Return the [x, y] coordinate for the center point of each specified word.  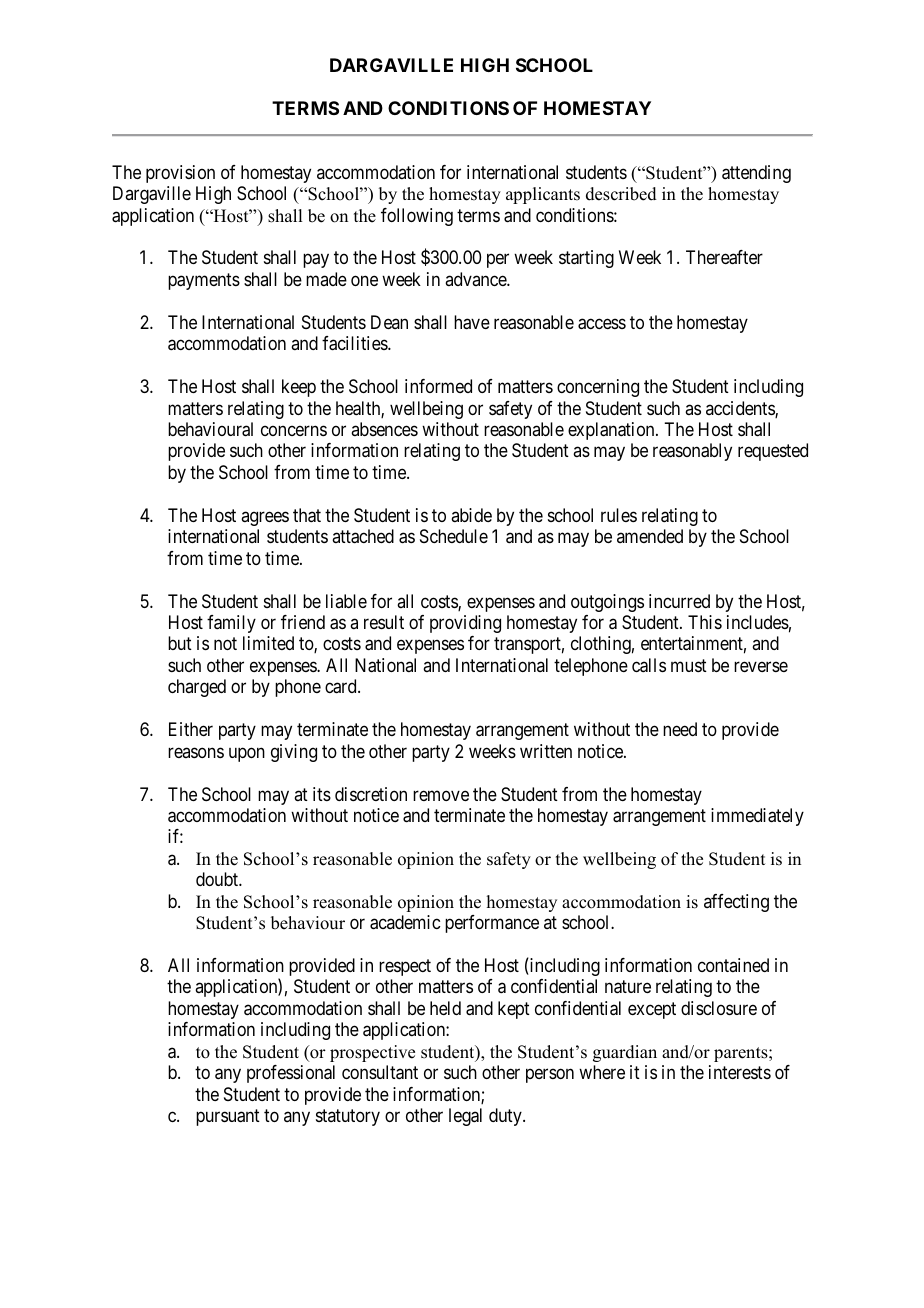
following [417, 217]
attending [756, 174]
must [689, 665]
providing [465, 624]
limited [268, 643]
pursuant [228, 1117]
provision [180, 174]
